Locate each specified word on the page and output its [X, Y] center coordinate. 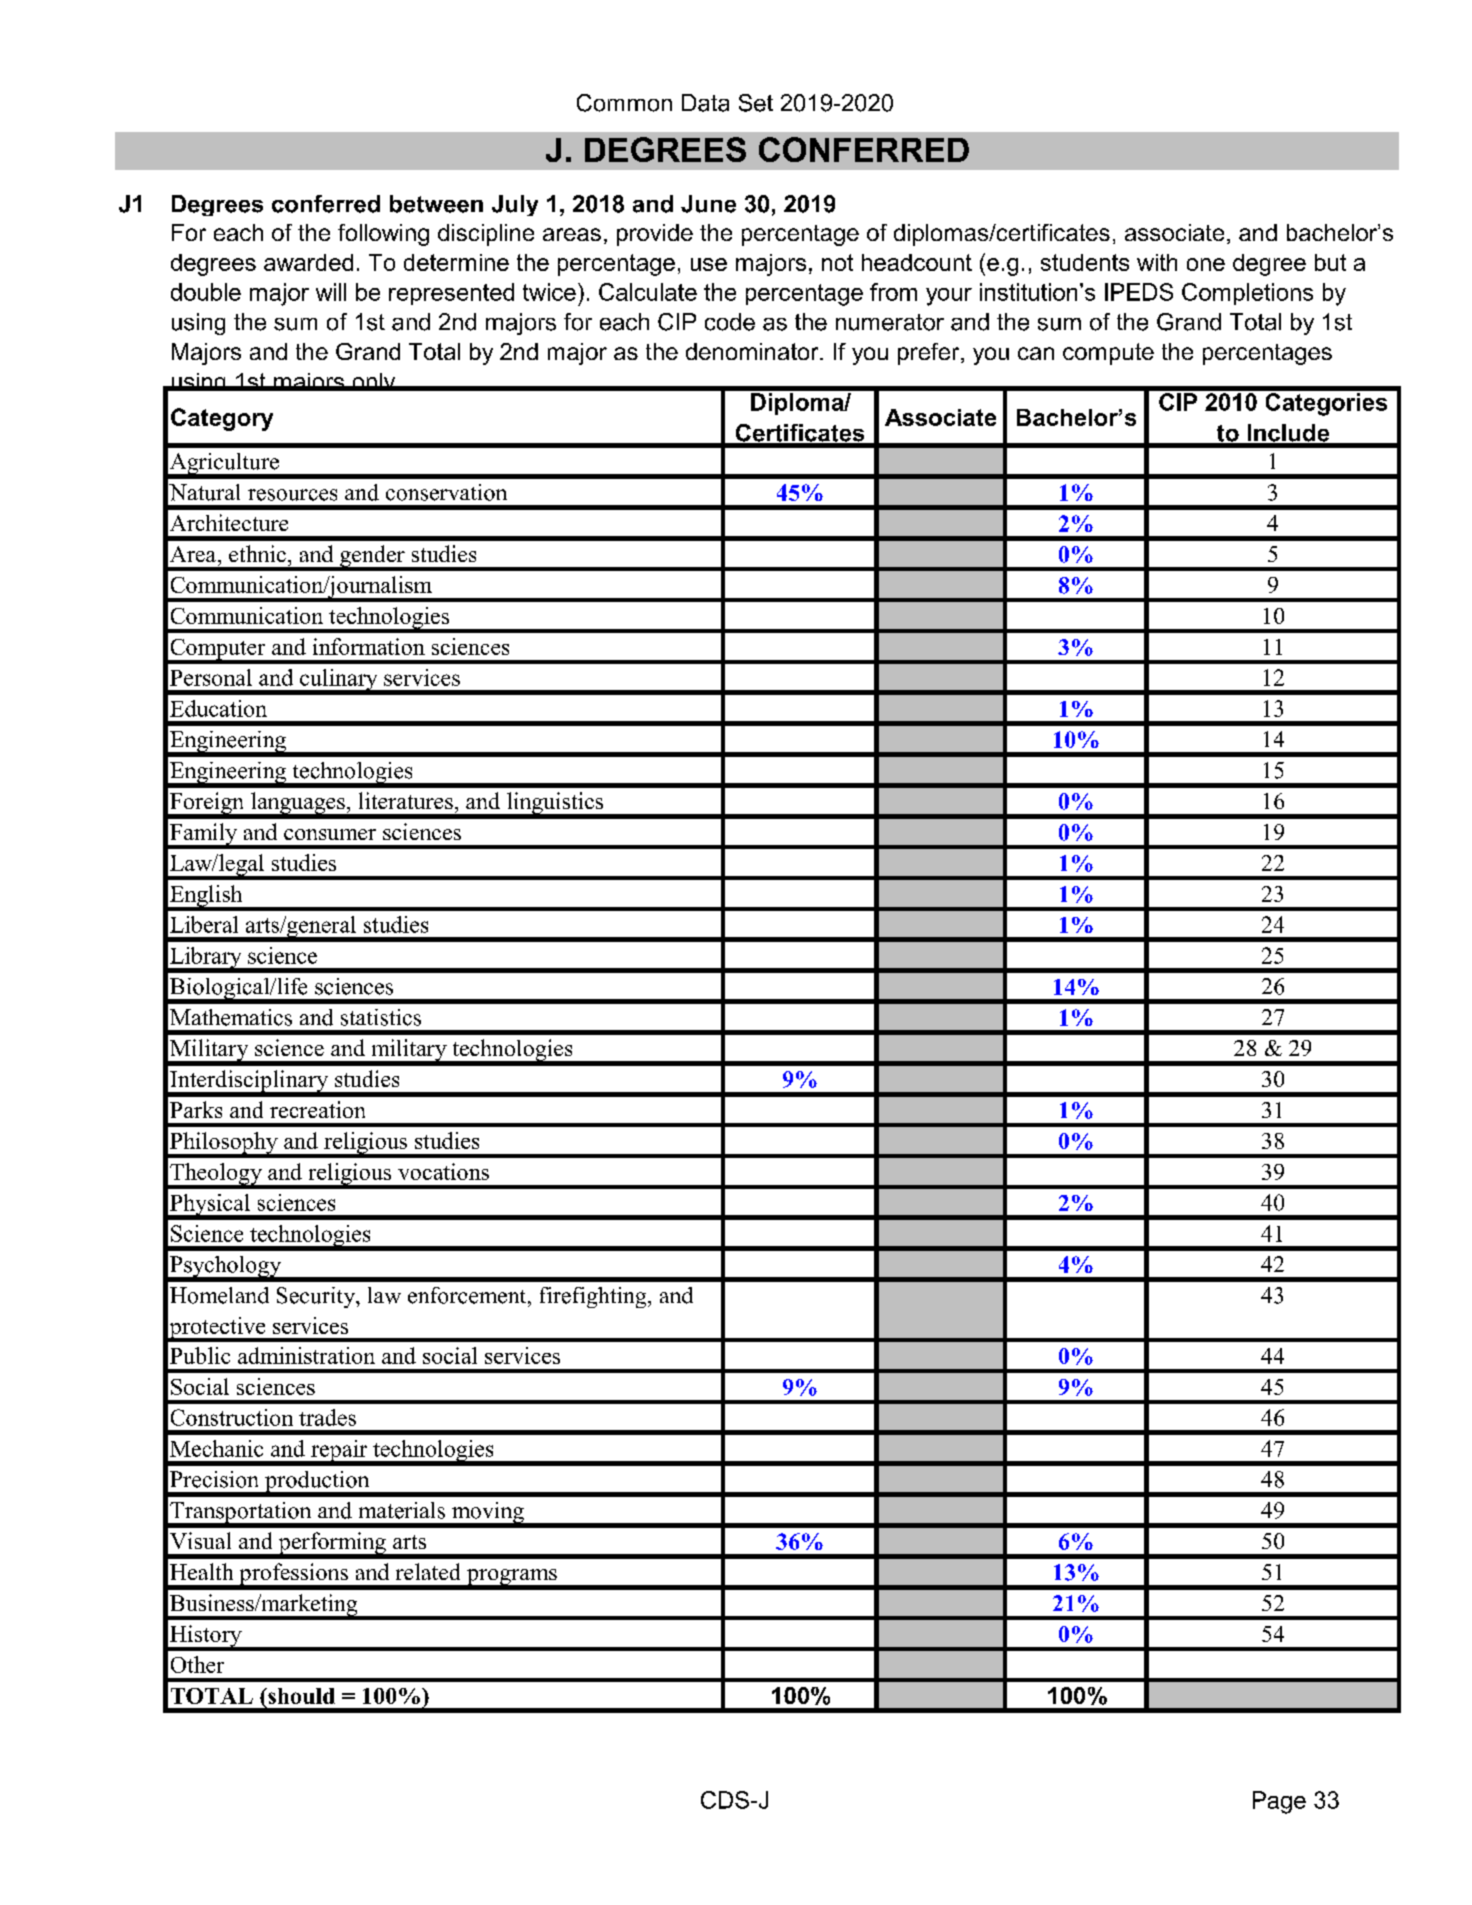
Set [756, 103]
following [383, 235]
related [428, 1571]
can [1036, 353]
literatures [406, 800]
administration [306, 1355]
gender [372, 557]
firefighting [594, 1297]
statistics [381, 1017]
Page [1279, 1802]
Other [197, 1664]
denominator [753, 351]
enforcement [468, 1295]
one [1206, 264]
